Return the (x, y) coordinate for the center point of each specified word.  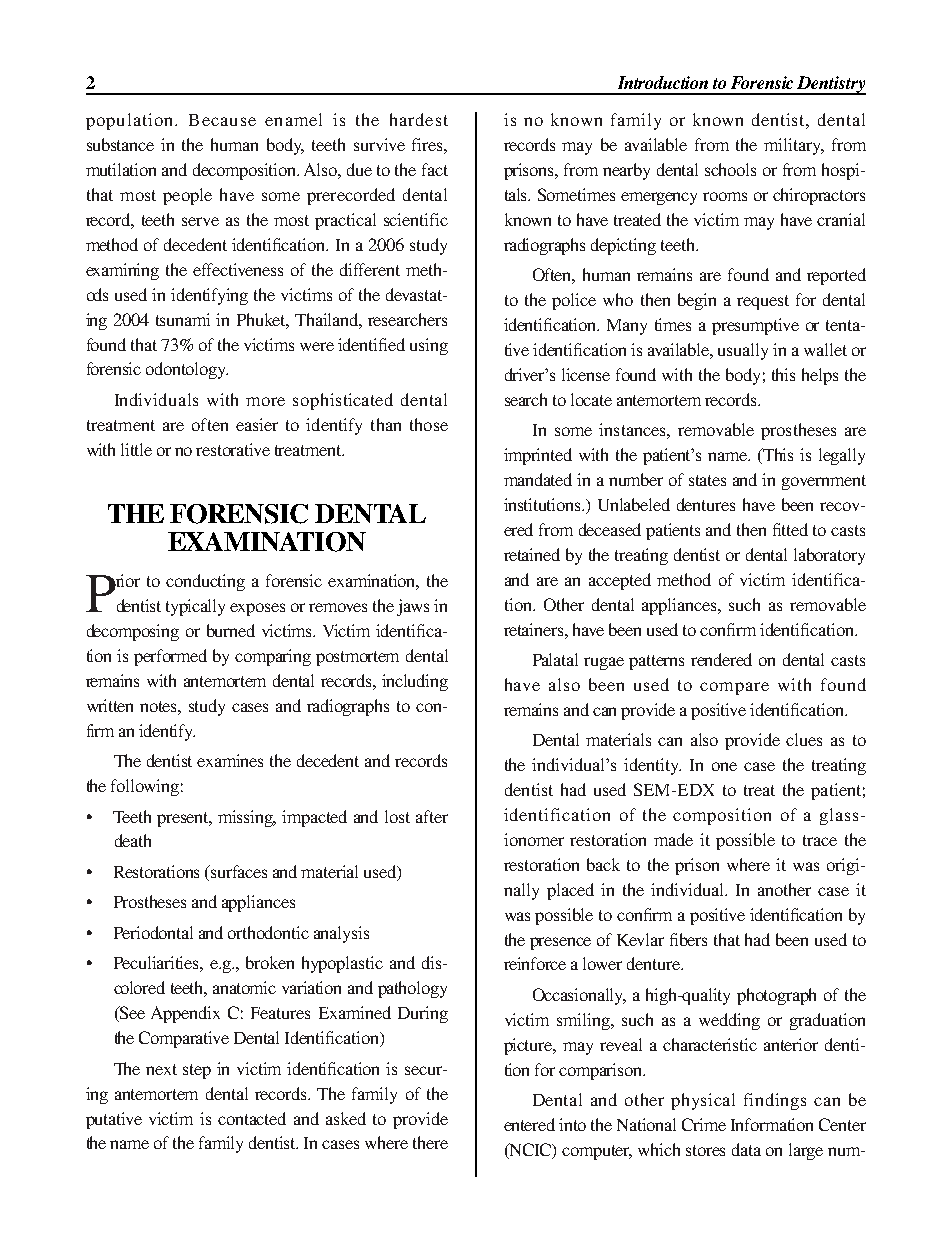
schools (730, 169)
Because (222, 120)
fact (435, 169)
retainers (535, 629)
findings (775, 1101)
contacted (252, 1118)
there (430, 1142)
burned (231, 630)
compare (734, 688)
